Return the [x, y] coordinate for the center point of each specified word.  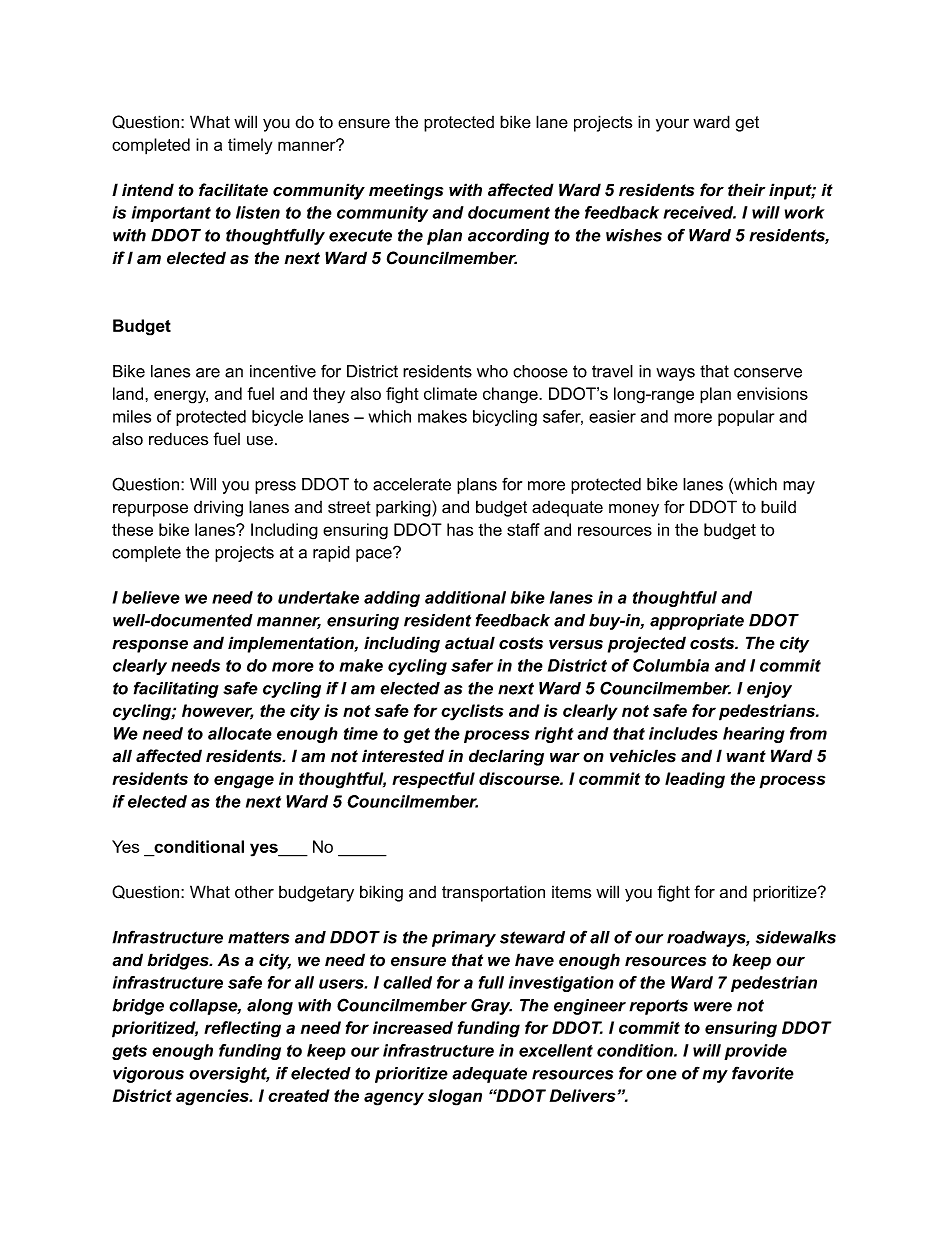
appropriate [697, 622]
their [746, 190]
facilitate [233, 190]
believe [151, 597]
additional [465, 597]
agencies [213, 1097]
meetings [406, 191]
